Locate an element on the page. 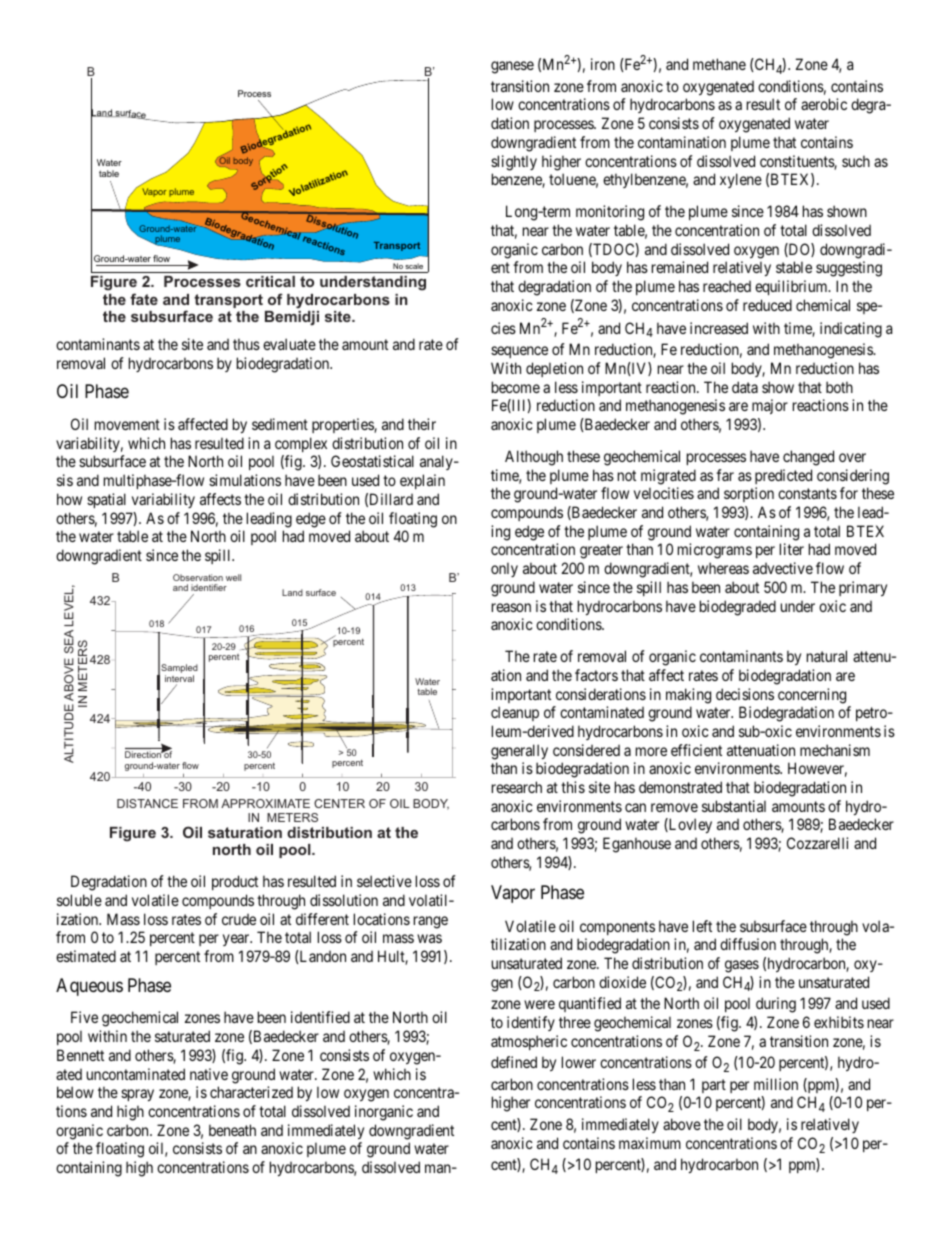 The height and width of the image is (1235, 952). beneath is located at coordinates (232, 1130).
